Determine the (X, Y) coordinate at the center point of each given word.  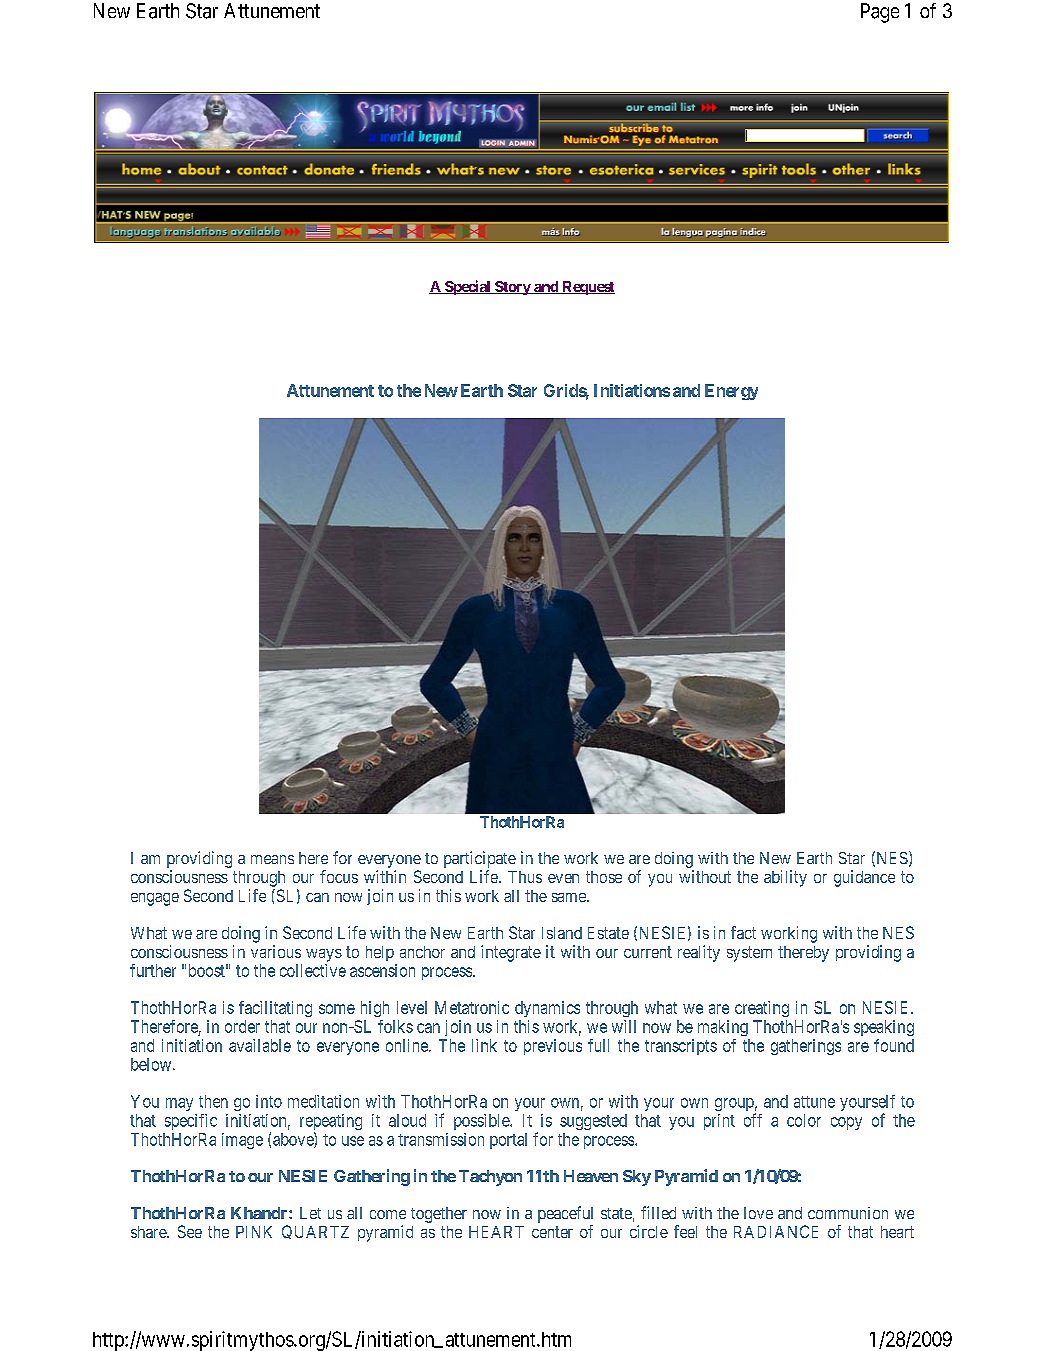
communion (848, 1213)
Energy (731, 392)
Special (467, 287)
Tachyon (490, 1178)
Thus (525, 877)
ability (785, 878)
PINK (254, 1232)
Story (512, 288)
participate (480, 859)
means (272, 859)
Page (880, 13)
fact (743, 932)
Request (587, 288)
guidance (864, 878)
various (276, 951)
